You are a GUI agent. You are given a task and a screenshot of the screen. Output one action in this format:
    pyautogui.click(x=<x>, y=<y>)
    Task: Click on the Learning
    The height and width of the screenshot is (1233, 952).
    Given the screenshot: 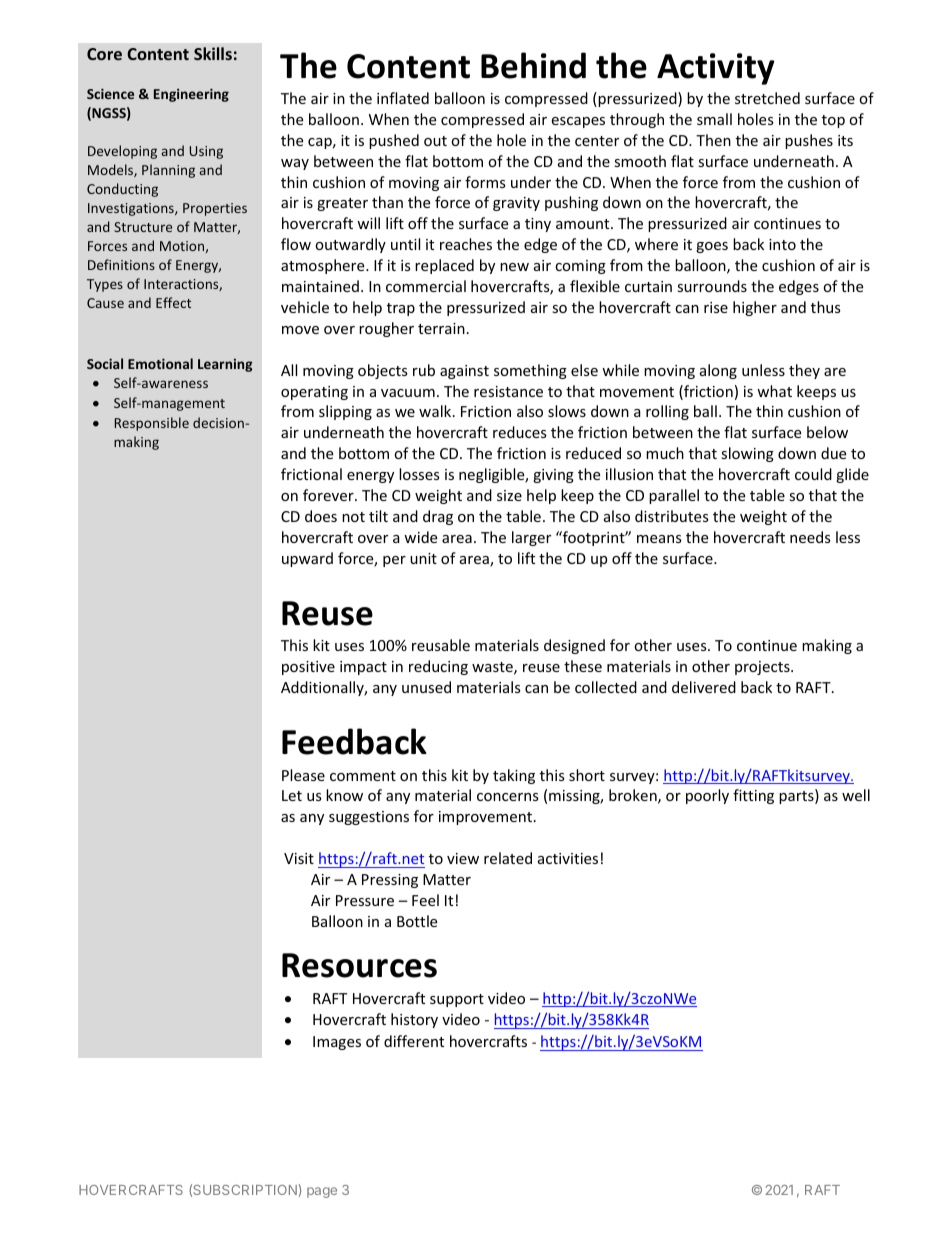 What is the action you would take?
    pyautogui.click(x=225, y=365)
